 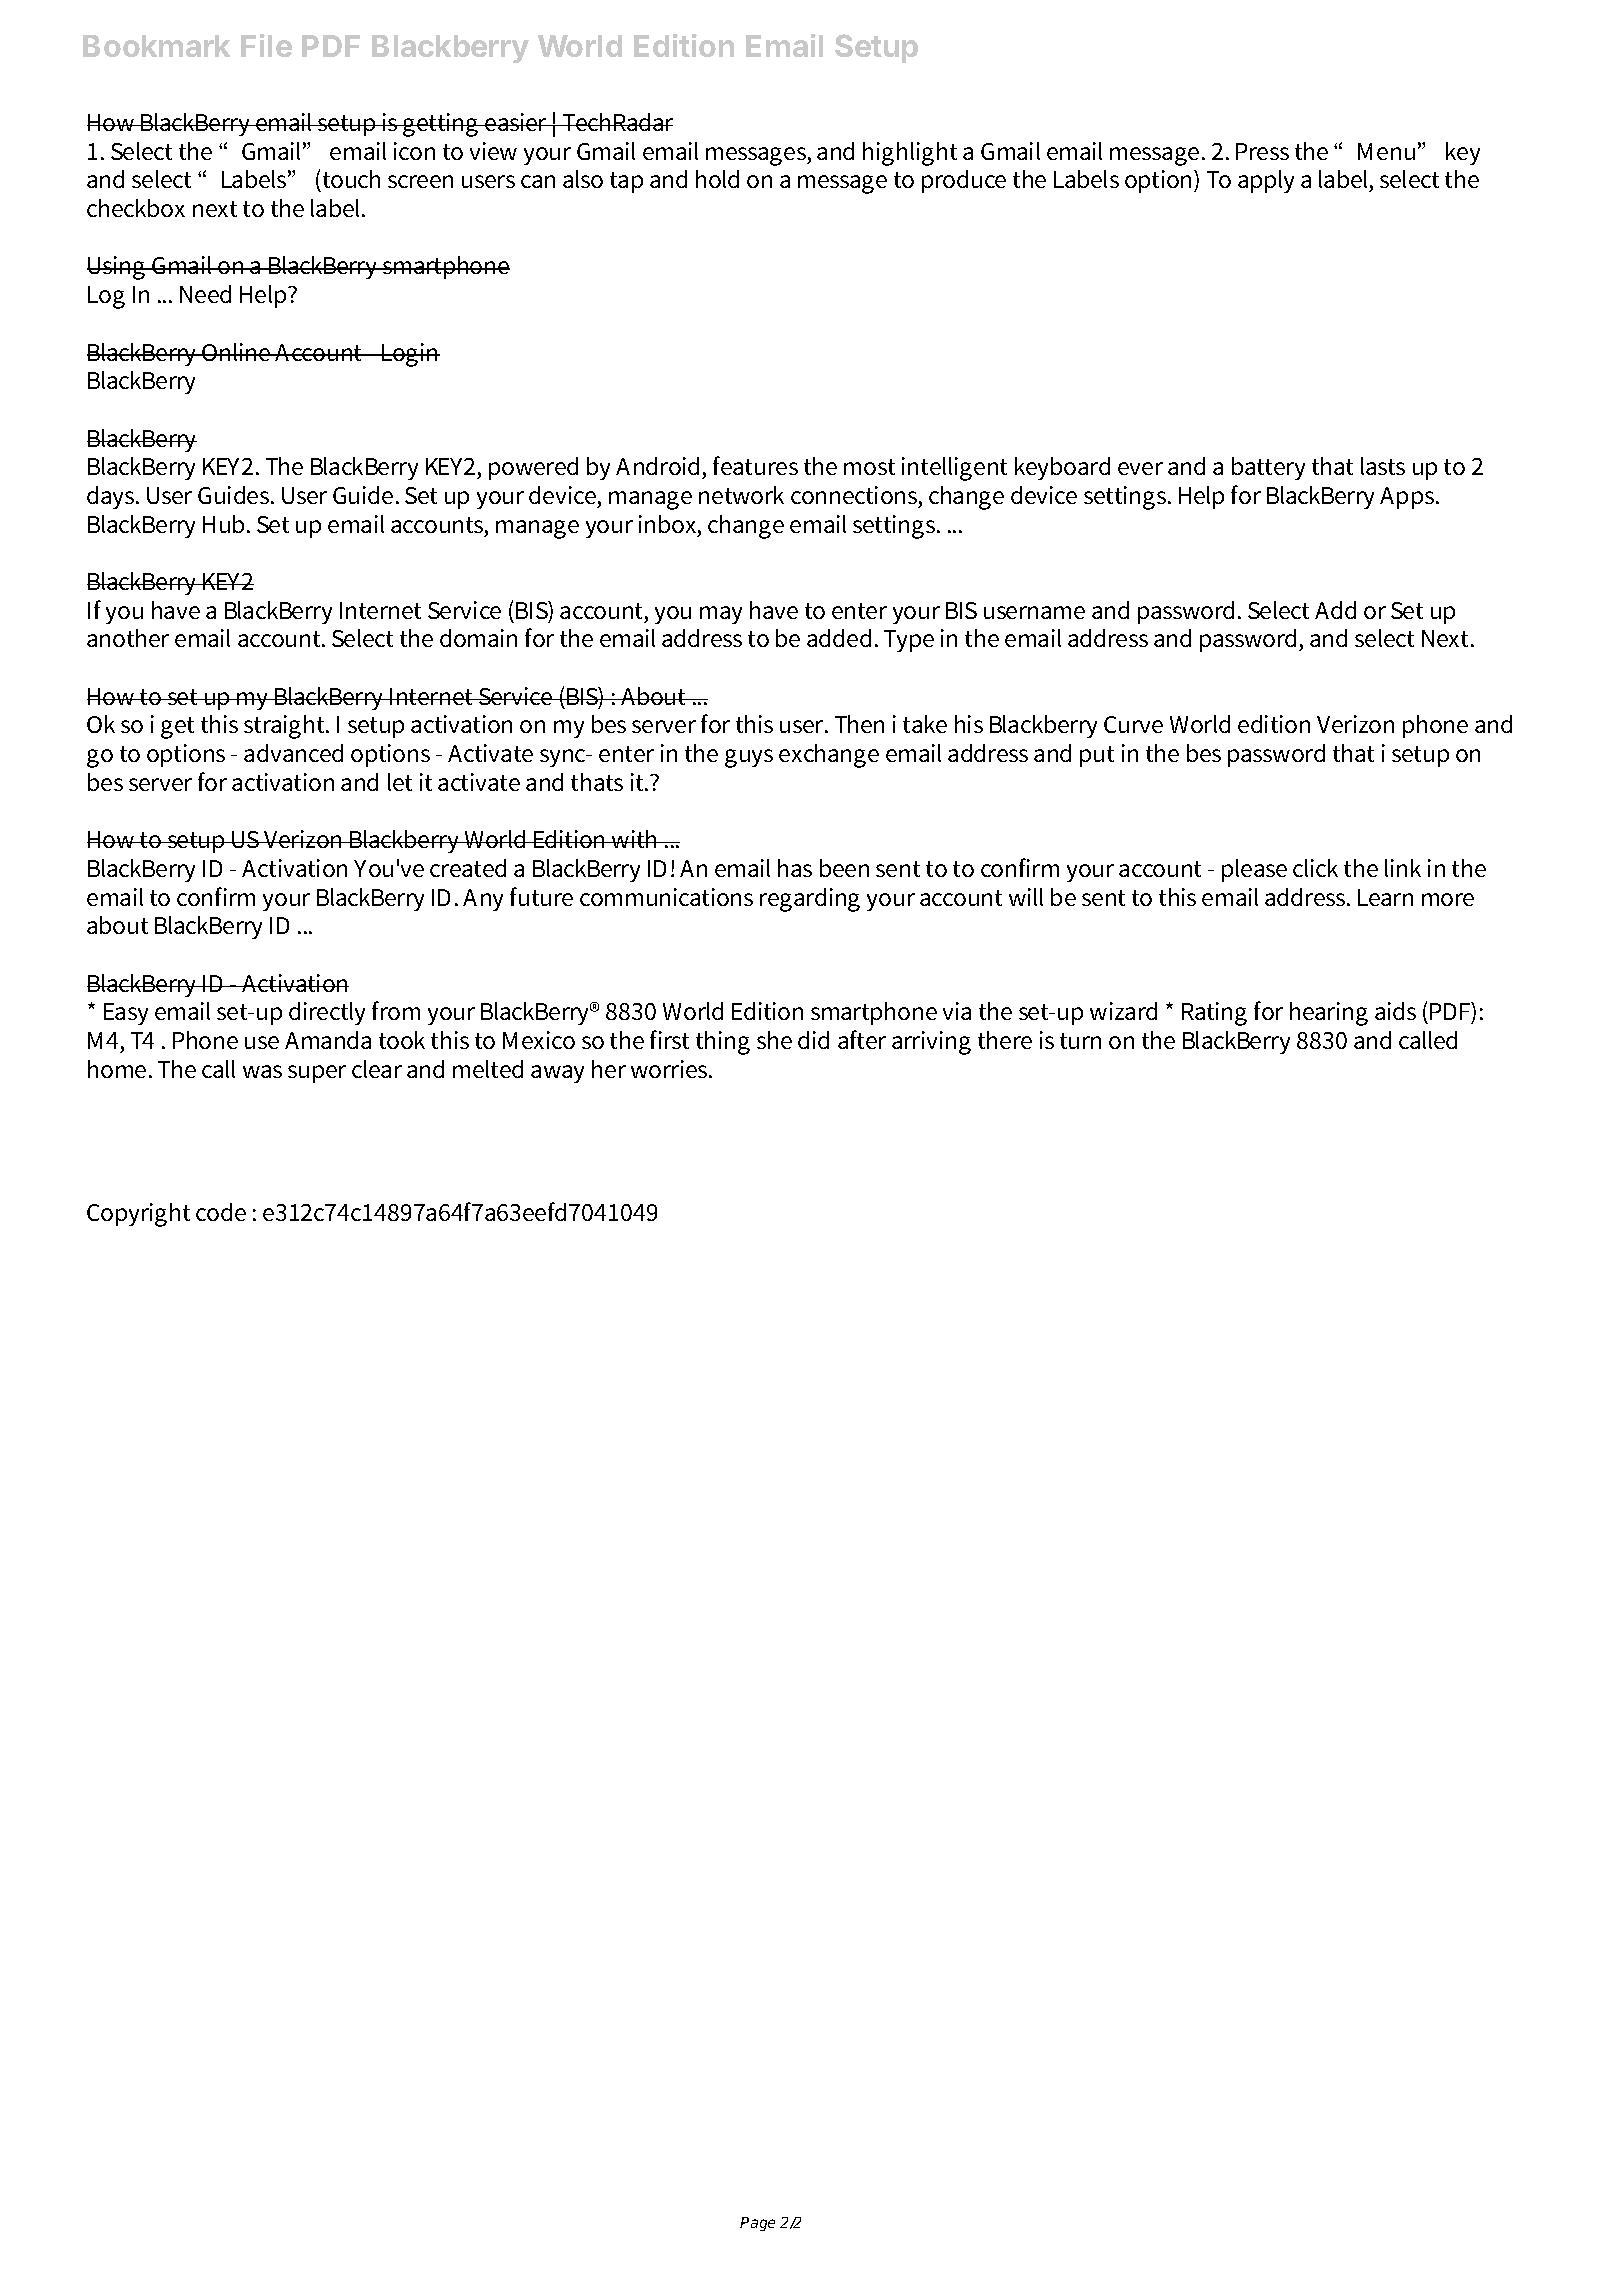 What do you see at coordinates (717, 179) in the page?
I see `hold` at bounding box center [717, 179].
